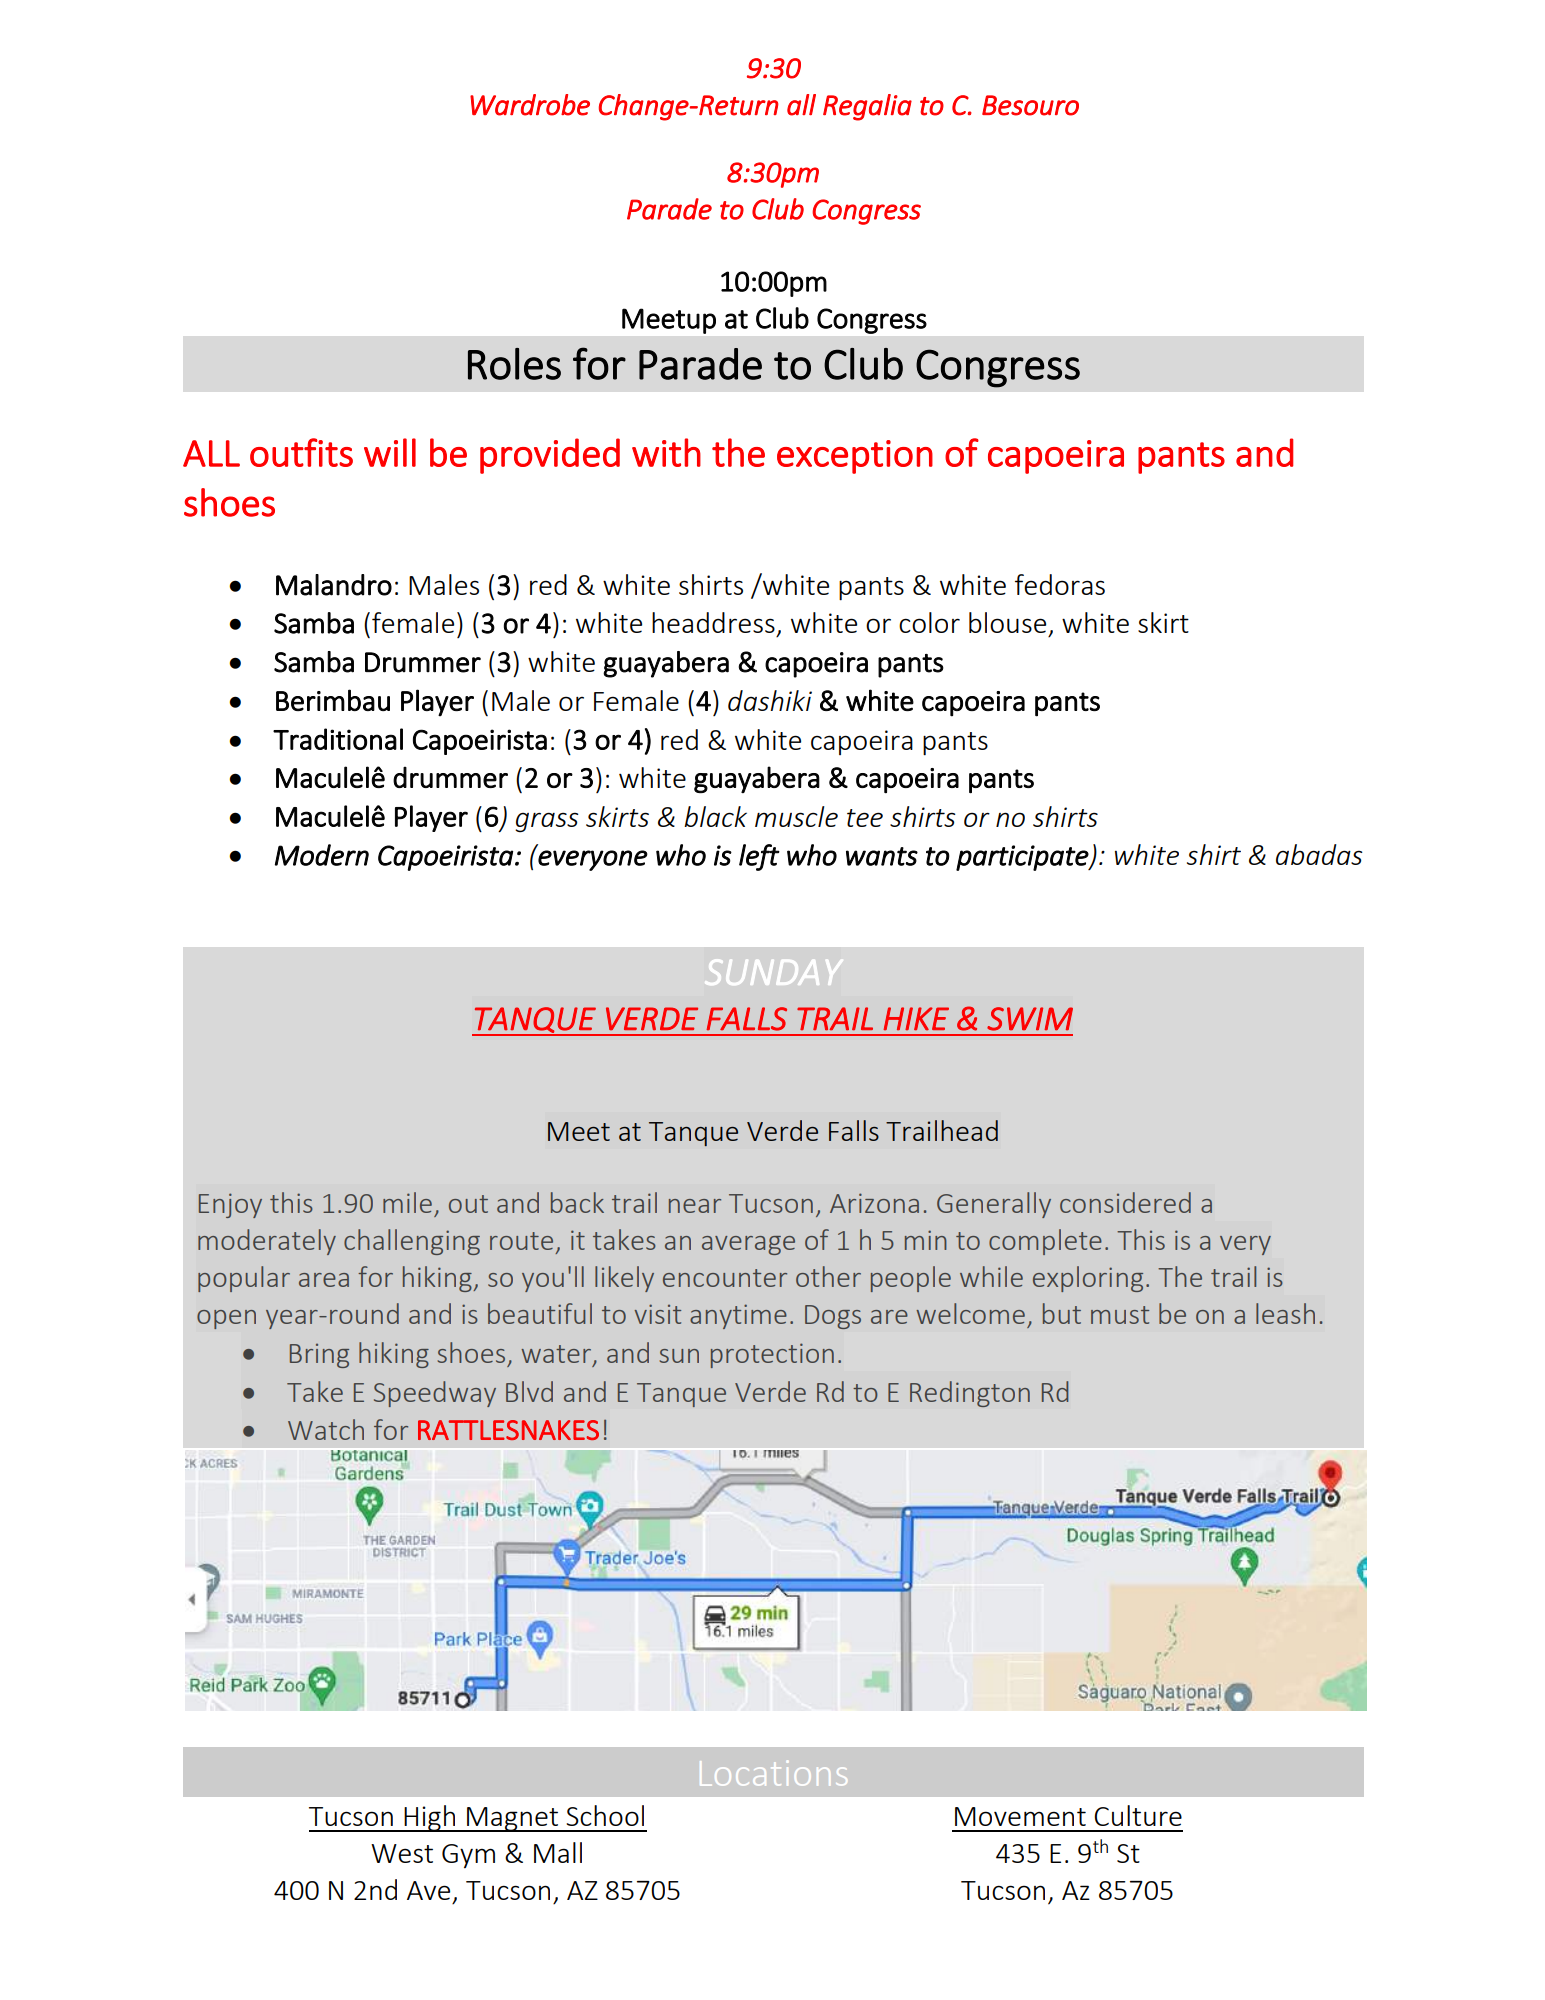 This page has height=2000, width=1545. What do you see at coordinates (759, 857) in the page?
I see `left` at bounding box center [759, 857].
